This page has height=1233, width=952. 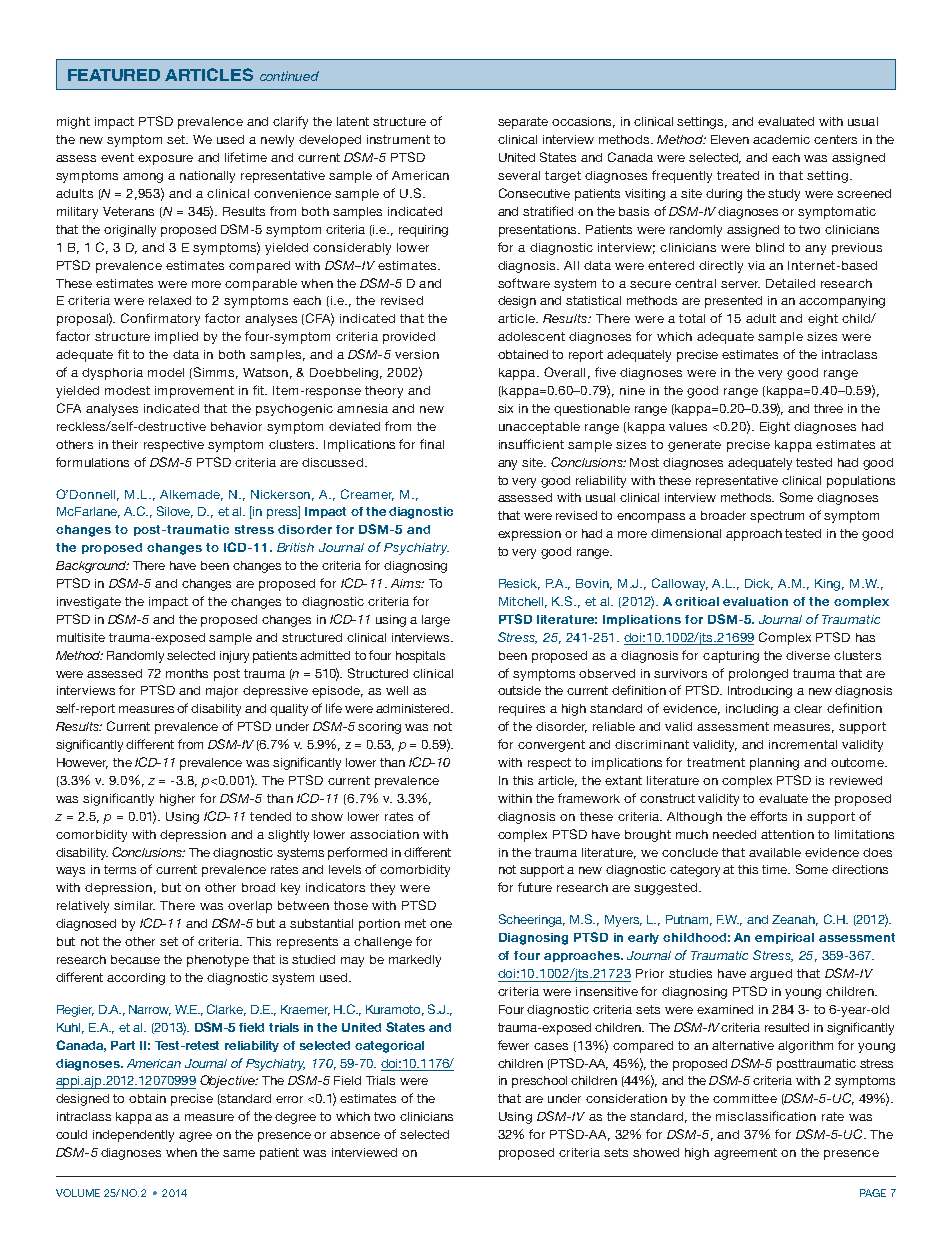 What do you see at coordinates (187, 673) in the page?
I see `months` at bounding box center [187, 673].
